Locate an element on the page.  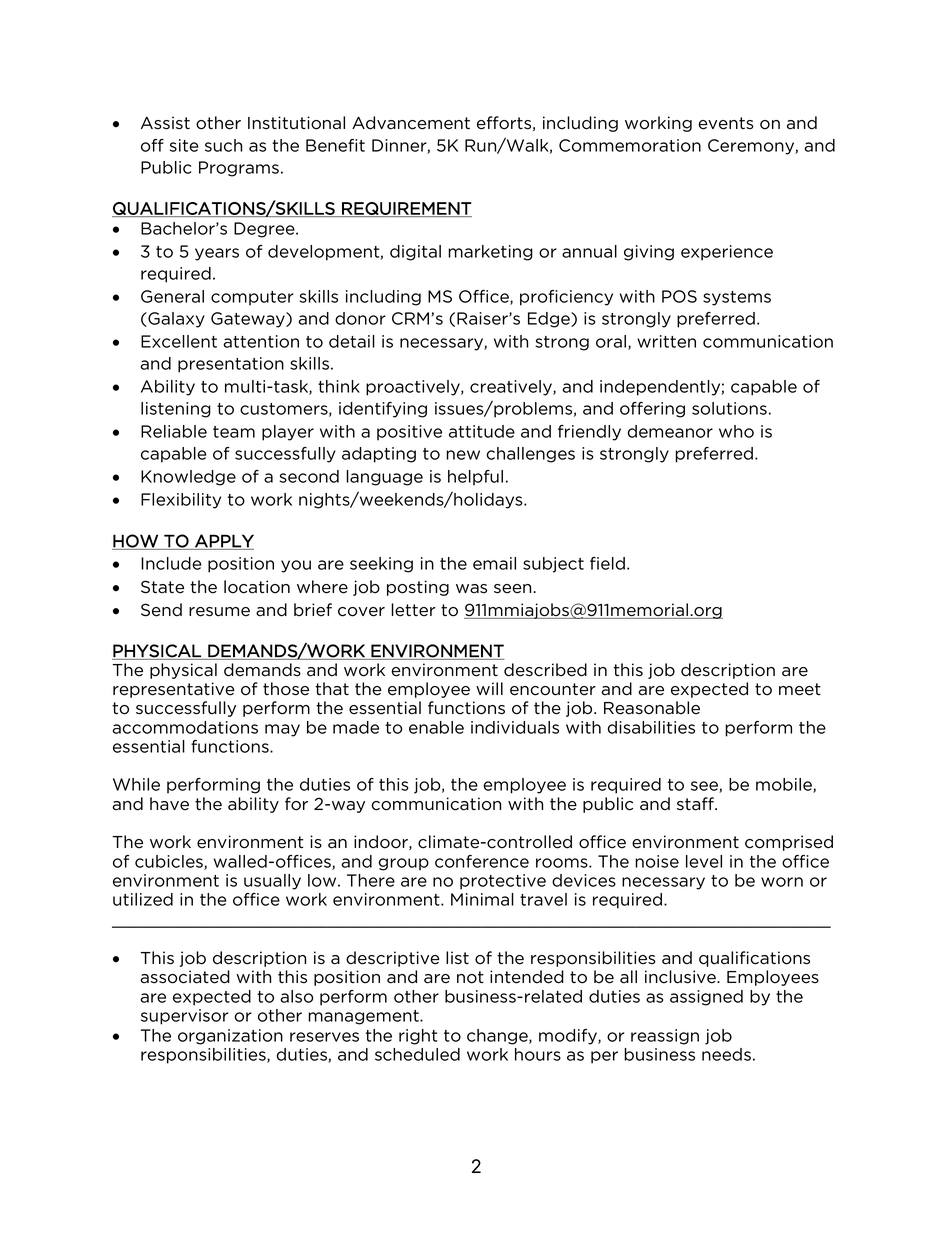
Advancement is located at coordinates (411, 123).
